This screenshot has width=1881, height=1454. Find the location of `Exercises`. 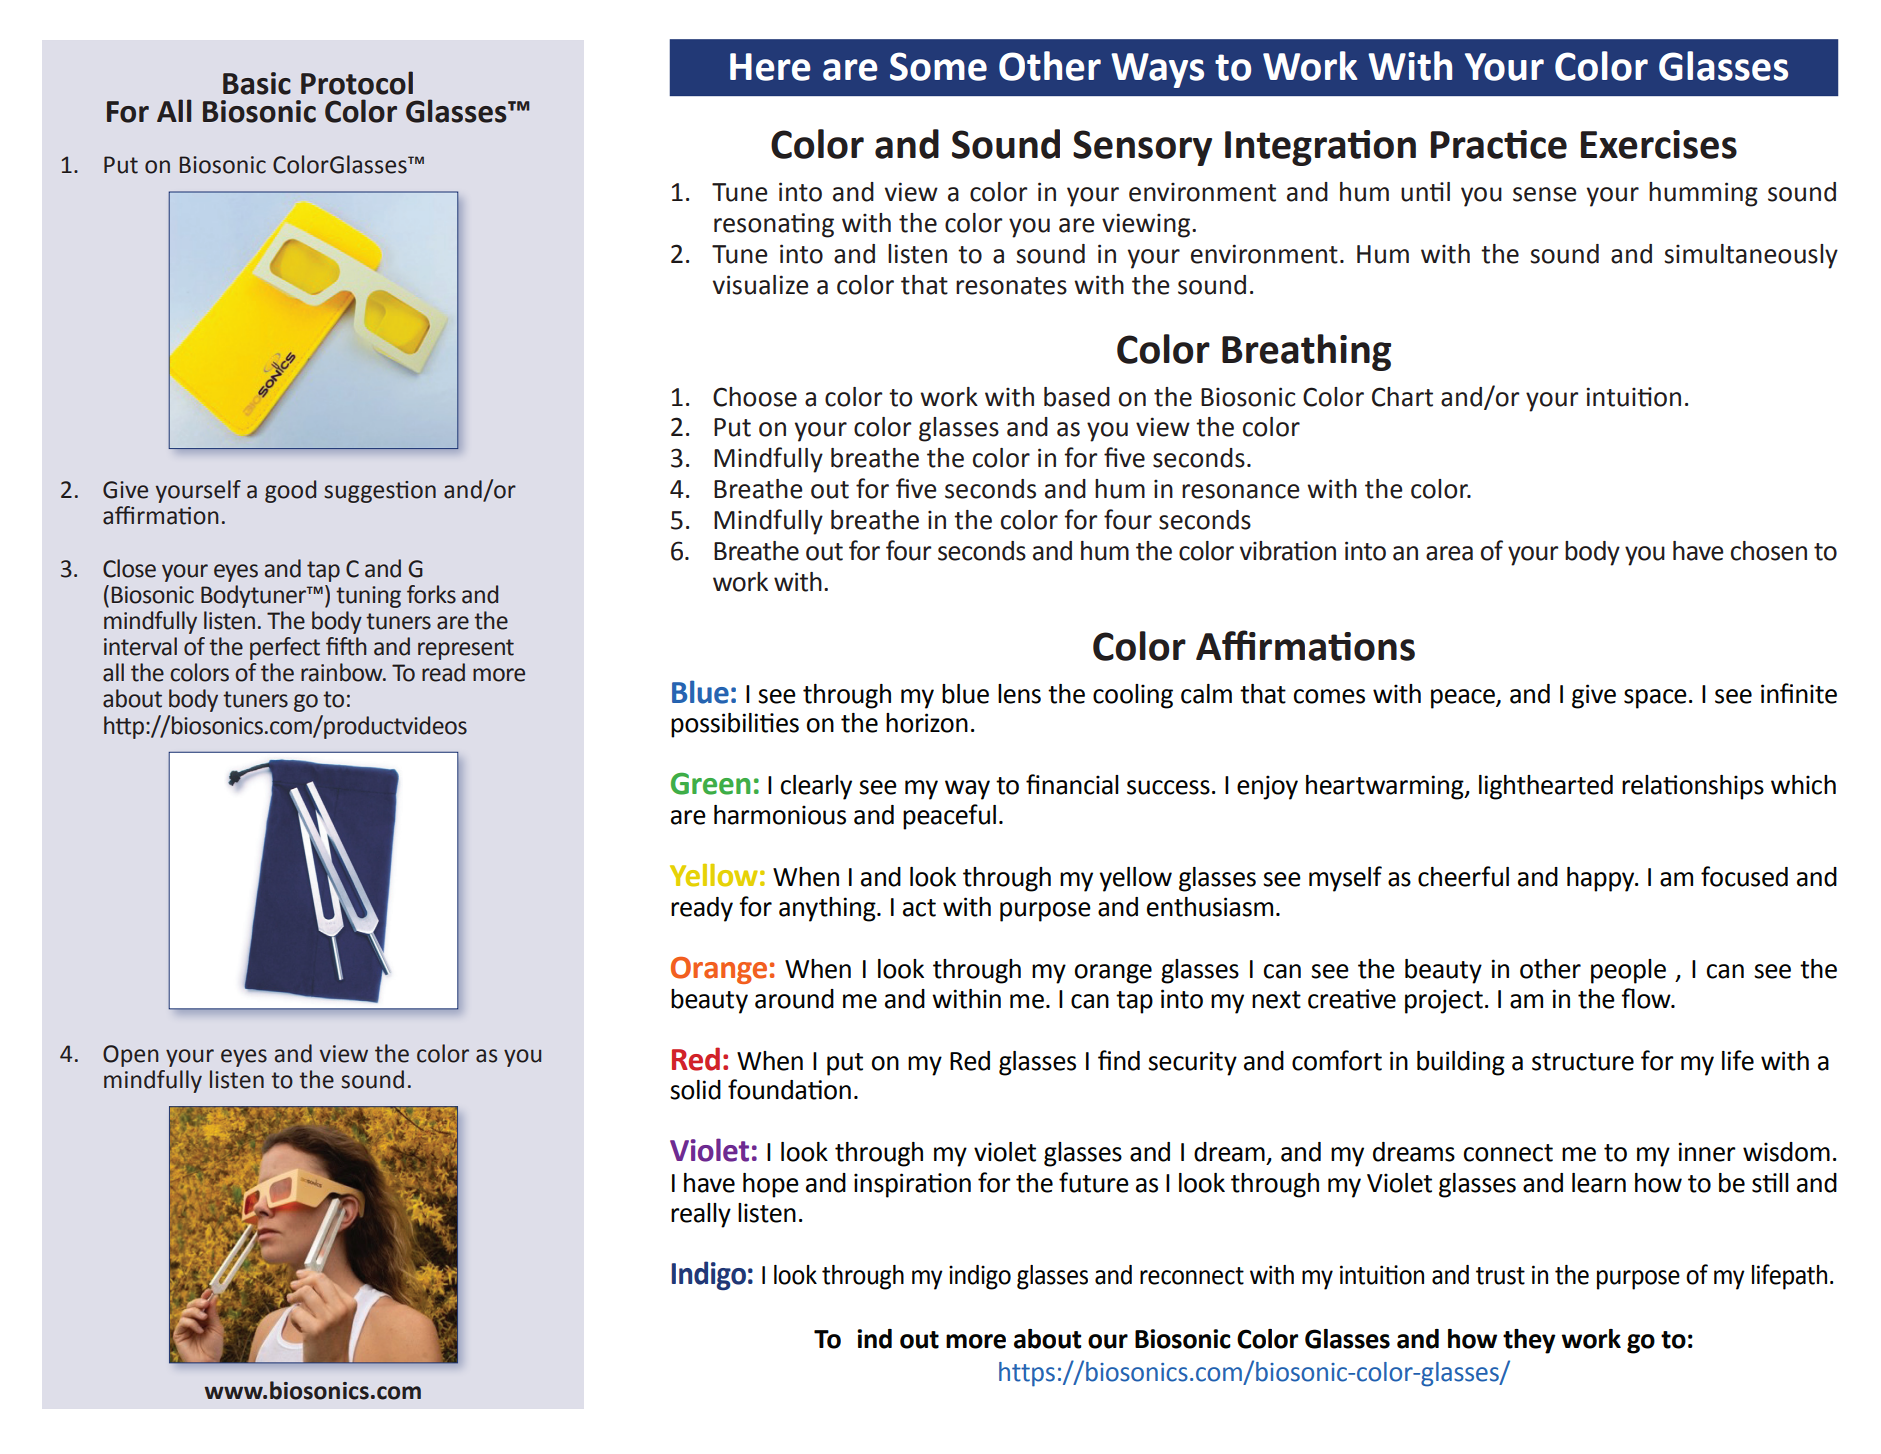

Exercises is located at coordinates (1659, 144).
